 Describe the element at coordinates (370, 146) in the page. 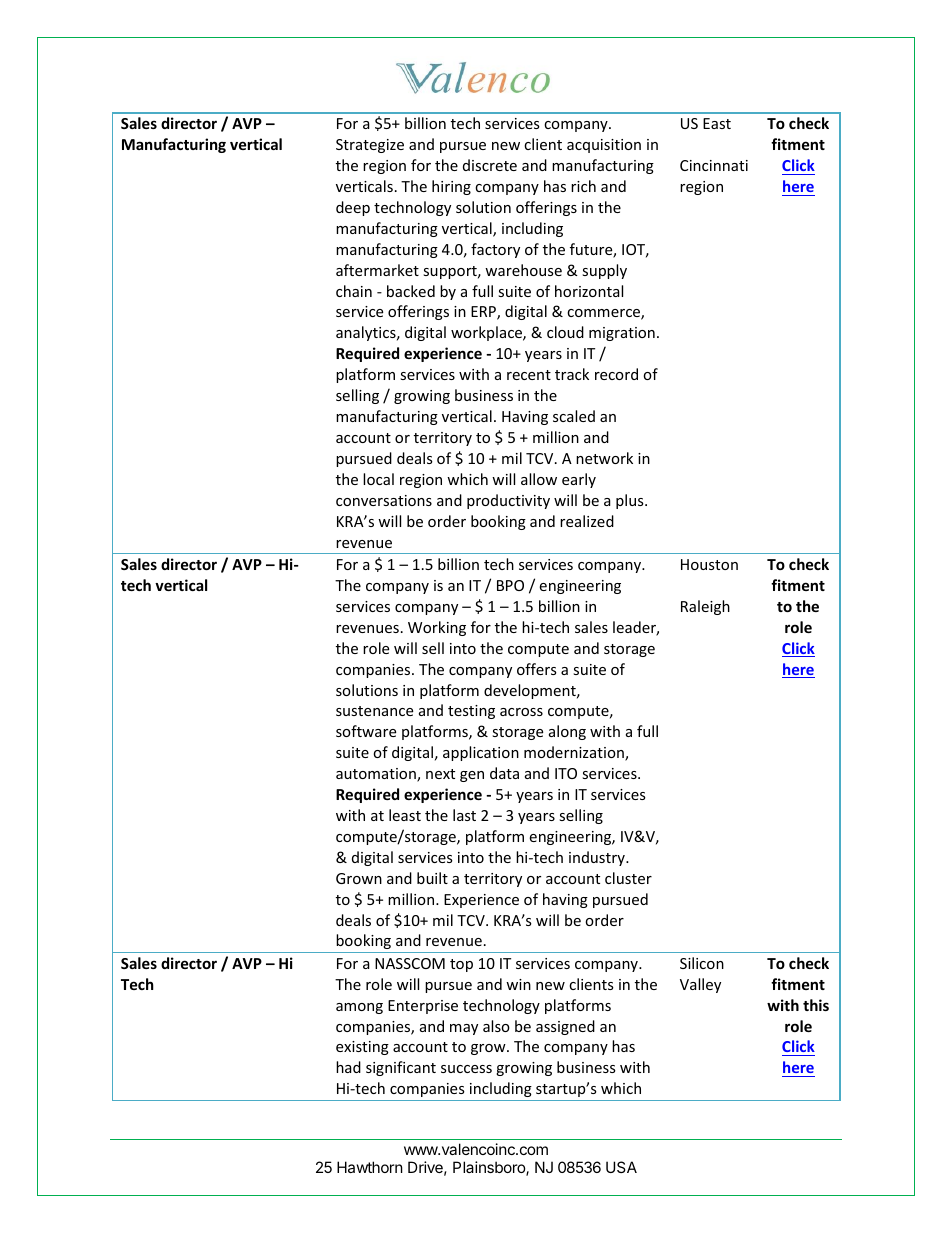

I see `Strategize` at that location.
